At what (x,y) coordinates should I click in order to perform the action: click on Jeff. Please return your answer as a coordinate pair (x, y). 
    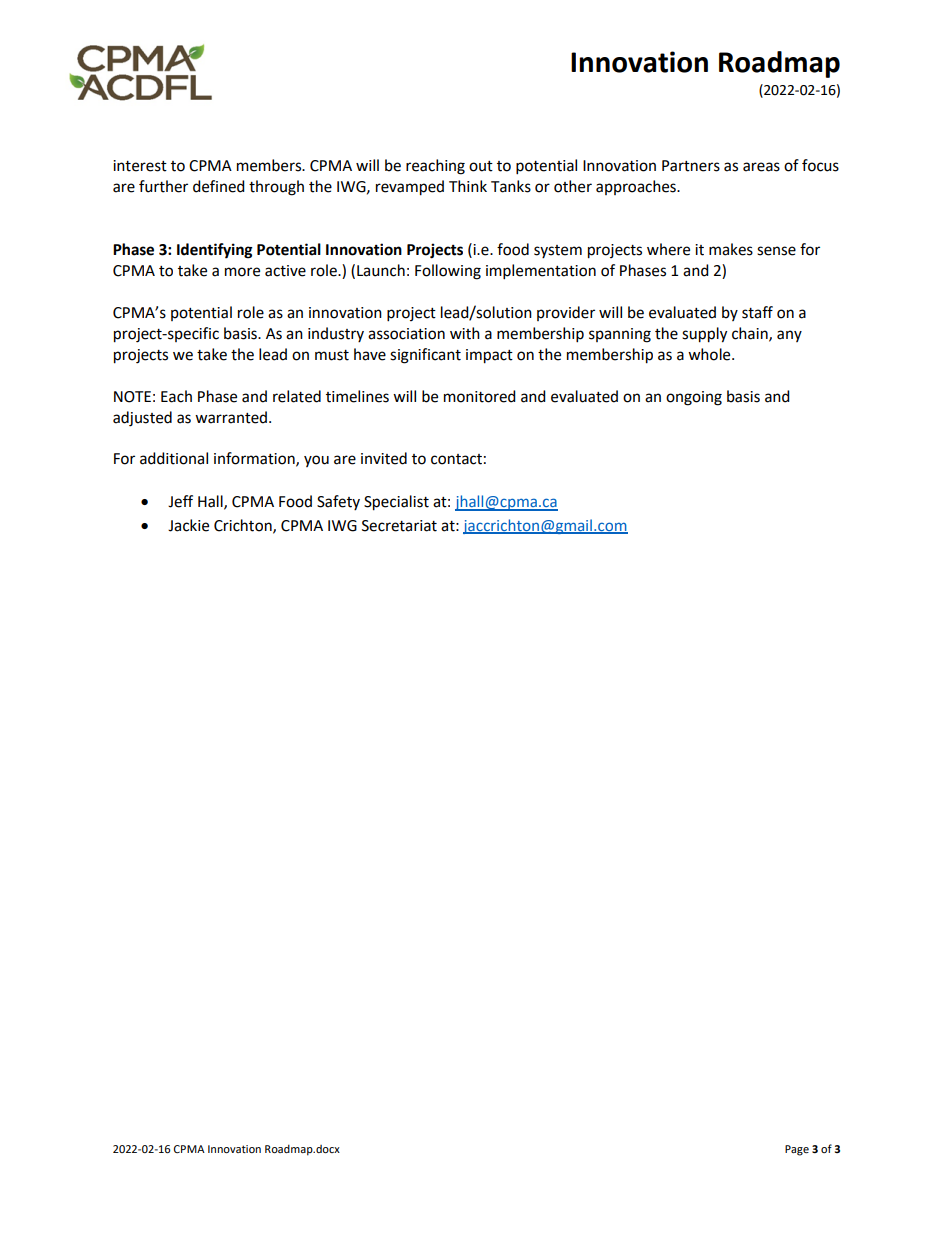
    Looking at the image, I should click on (180, 501).
